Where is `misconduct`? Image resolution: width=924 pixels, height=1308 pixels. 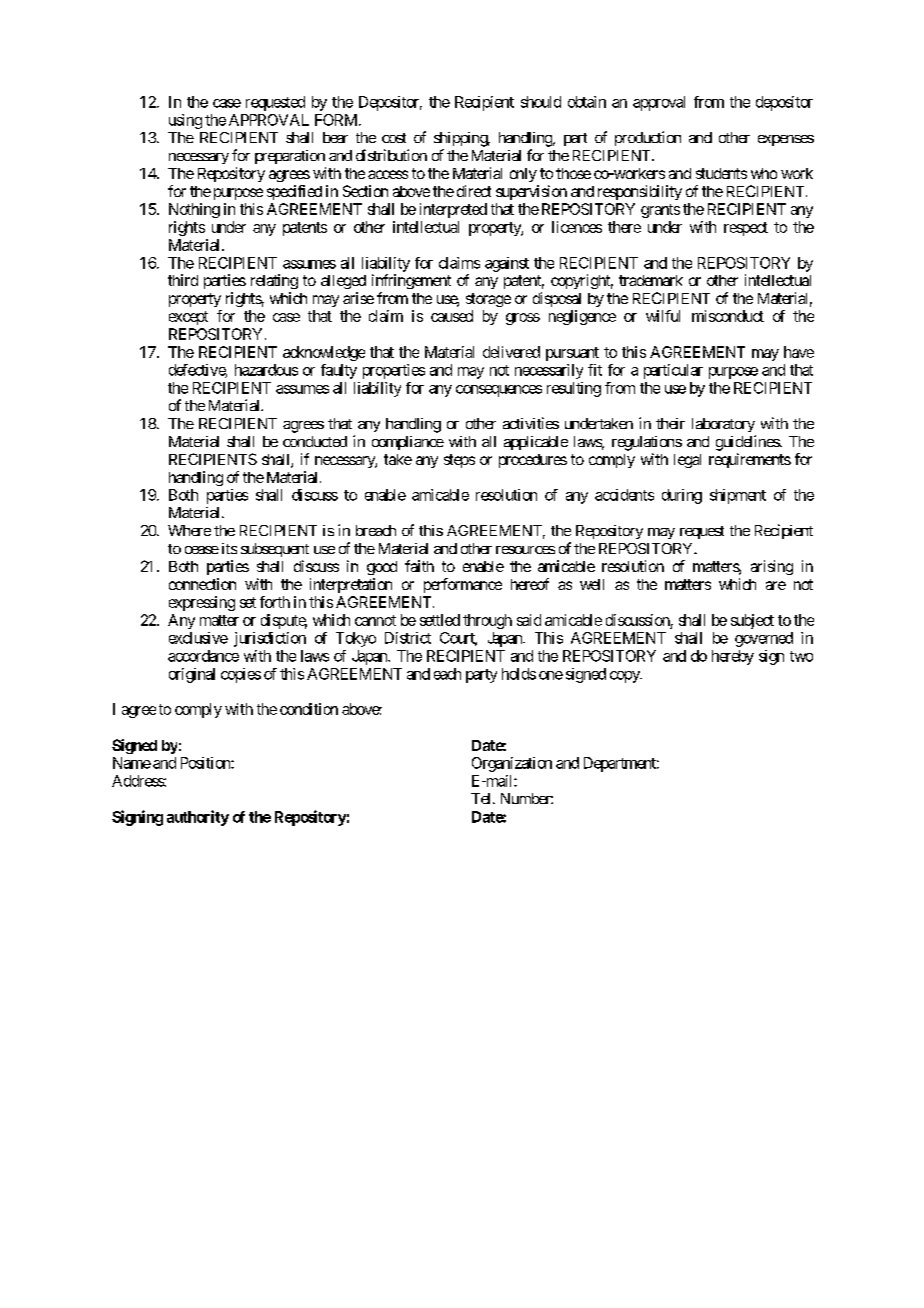 misconduct is located at coordinates (728, 316).
